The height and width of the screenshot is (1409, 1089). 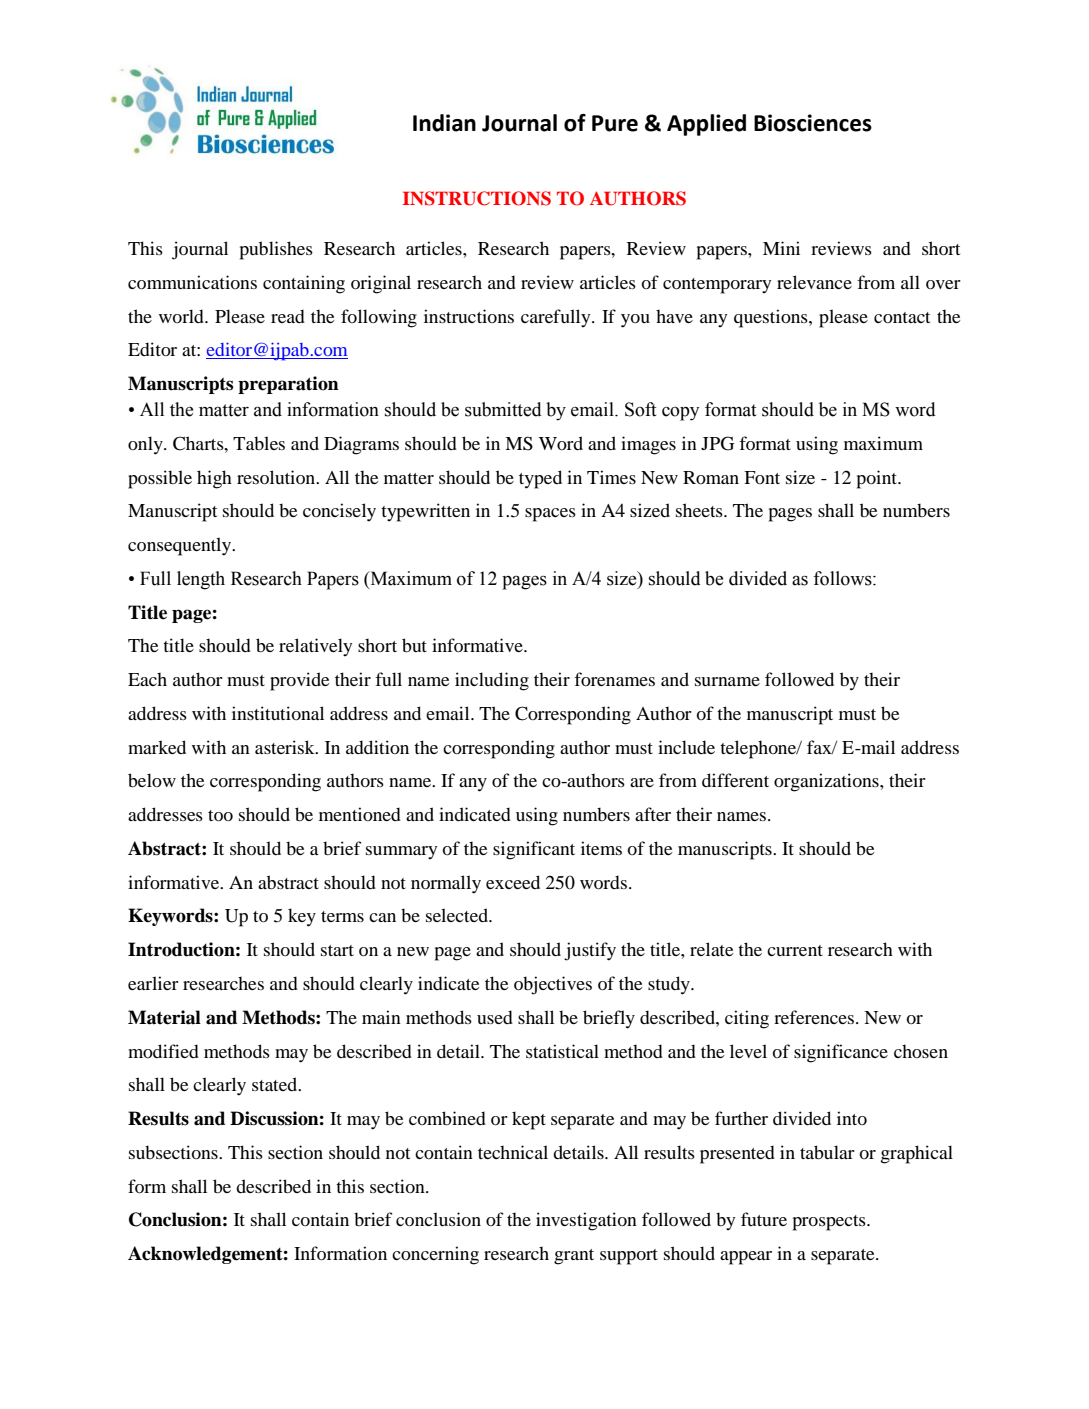 I want to click on high, so click(x=214, y=479).
